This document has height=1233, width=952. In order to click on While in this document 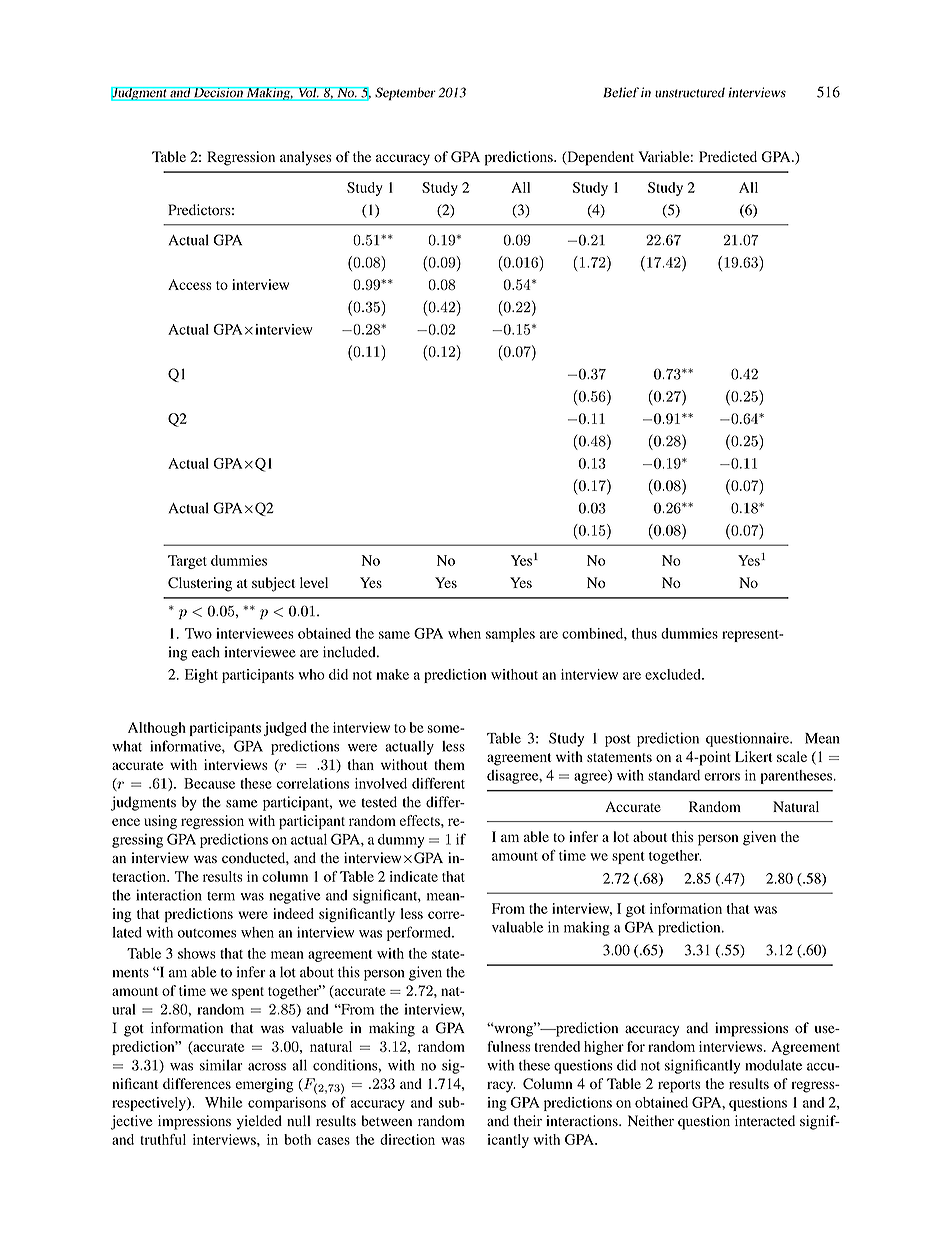, I will do `click(223, 1102)`.
